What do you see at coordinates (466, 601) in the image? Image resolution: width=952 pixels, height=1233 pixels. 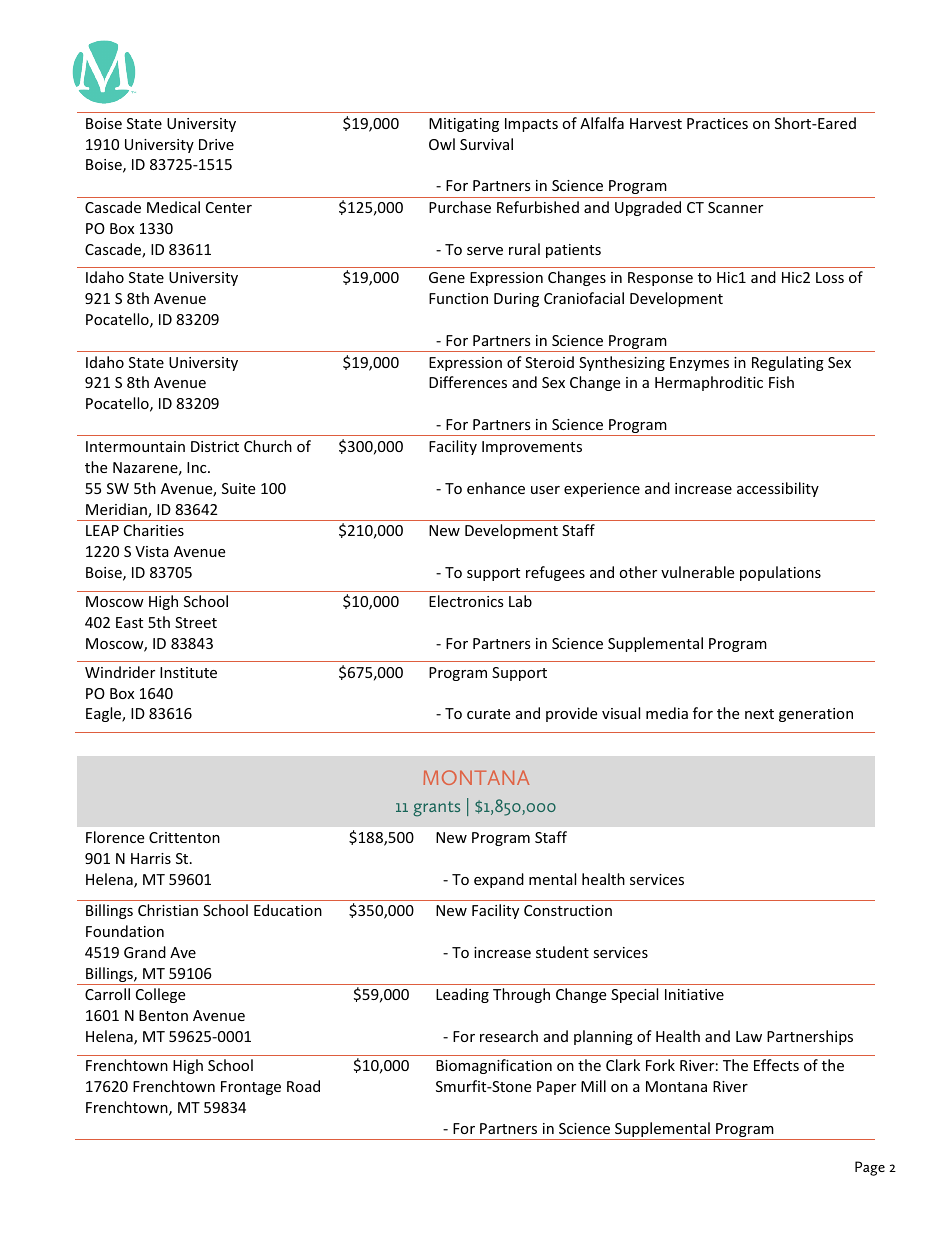 I see `Electronics` at bounding box center [466, 601].
